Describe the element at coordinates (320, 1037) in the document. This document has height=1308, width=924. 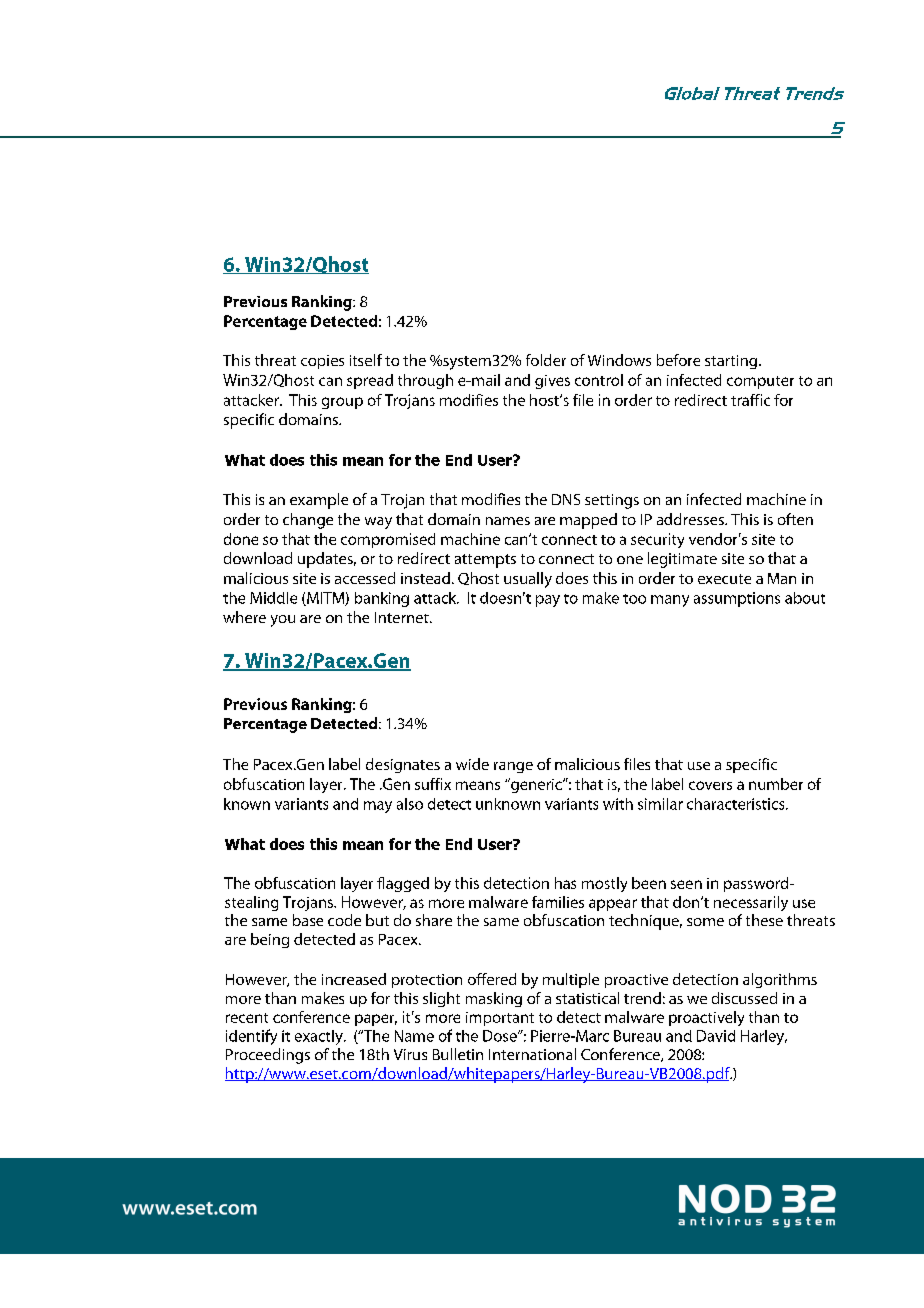
I see `exactly` at that location.
